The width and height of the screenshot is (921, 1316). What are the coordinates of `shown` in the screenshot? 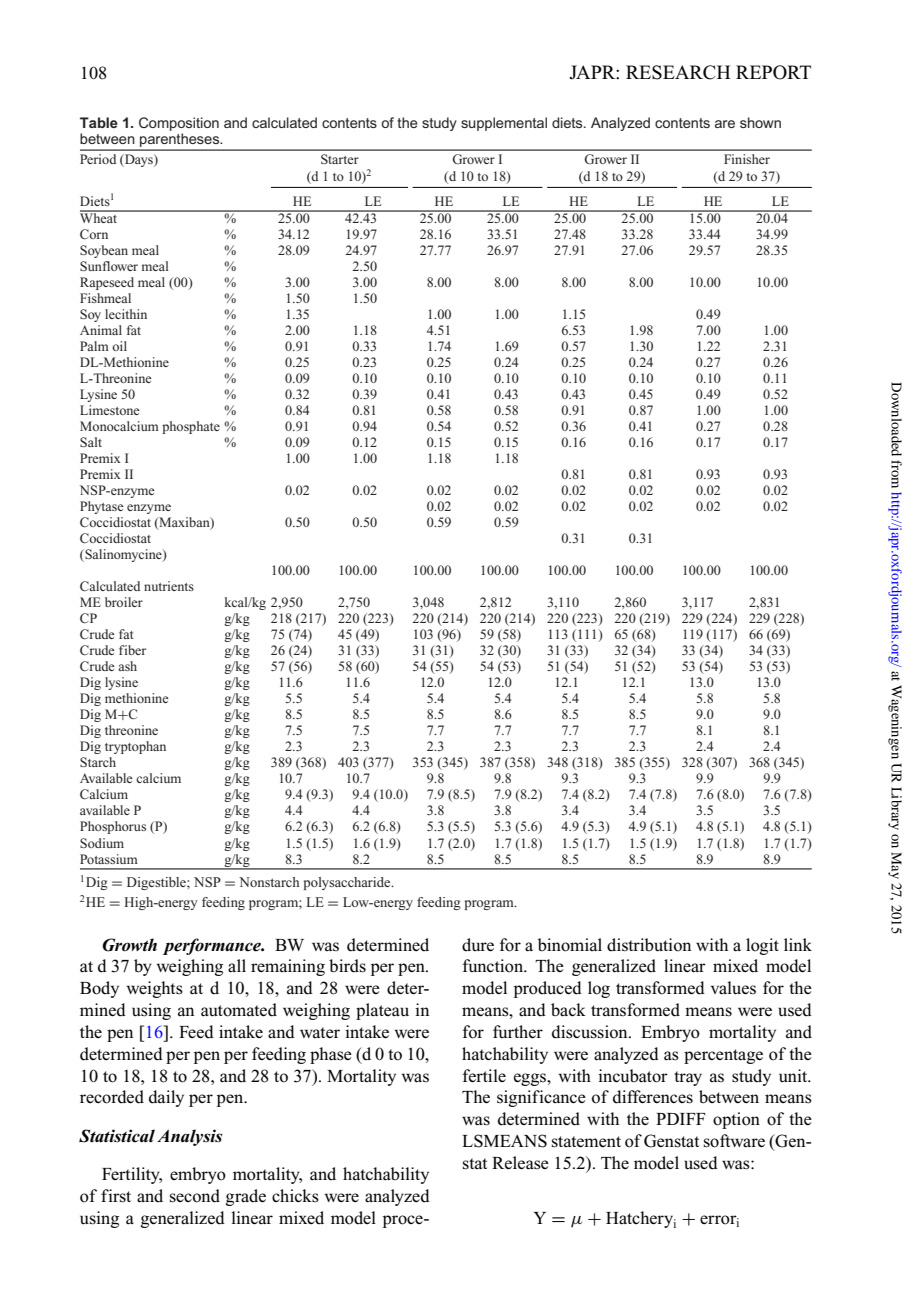 It's located at (760, 122).
